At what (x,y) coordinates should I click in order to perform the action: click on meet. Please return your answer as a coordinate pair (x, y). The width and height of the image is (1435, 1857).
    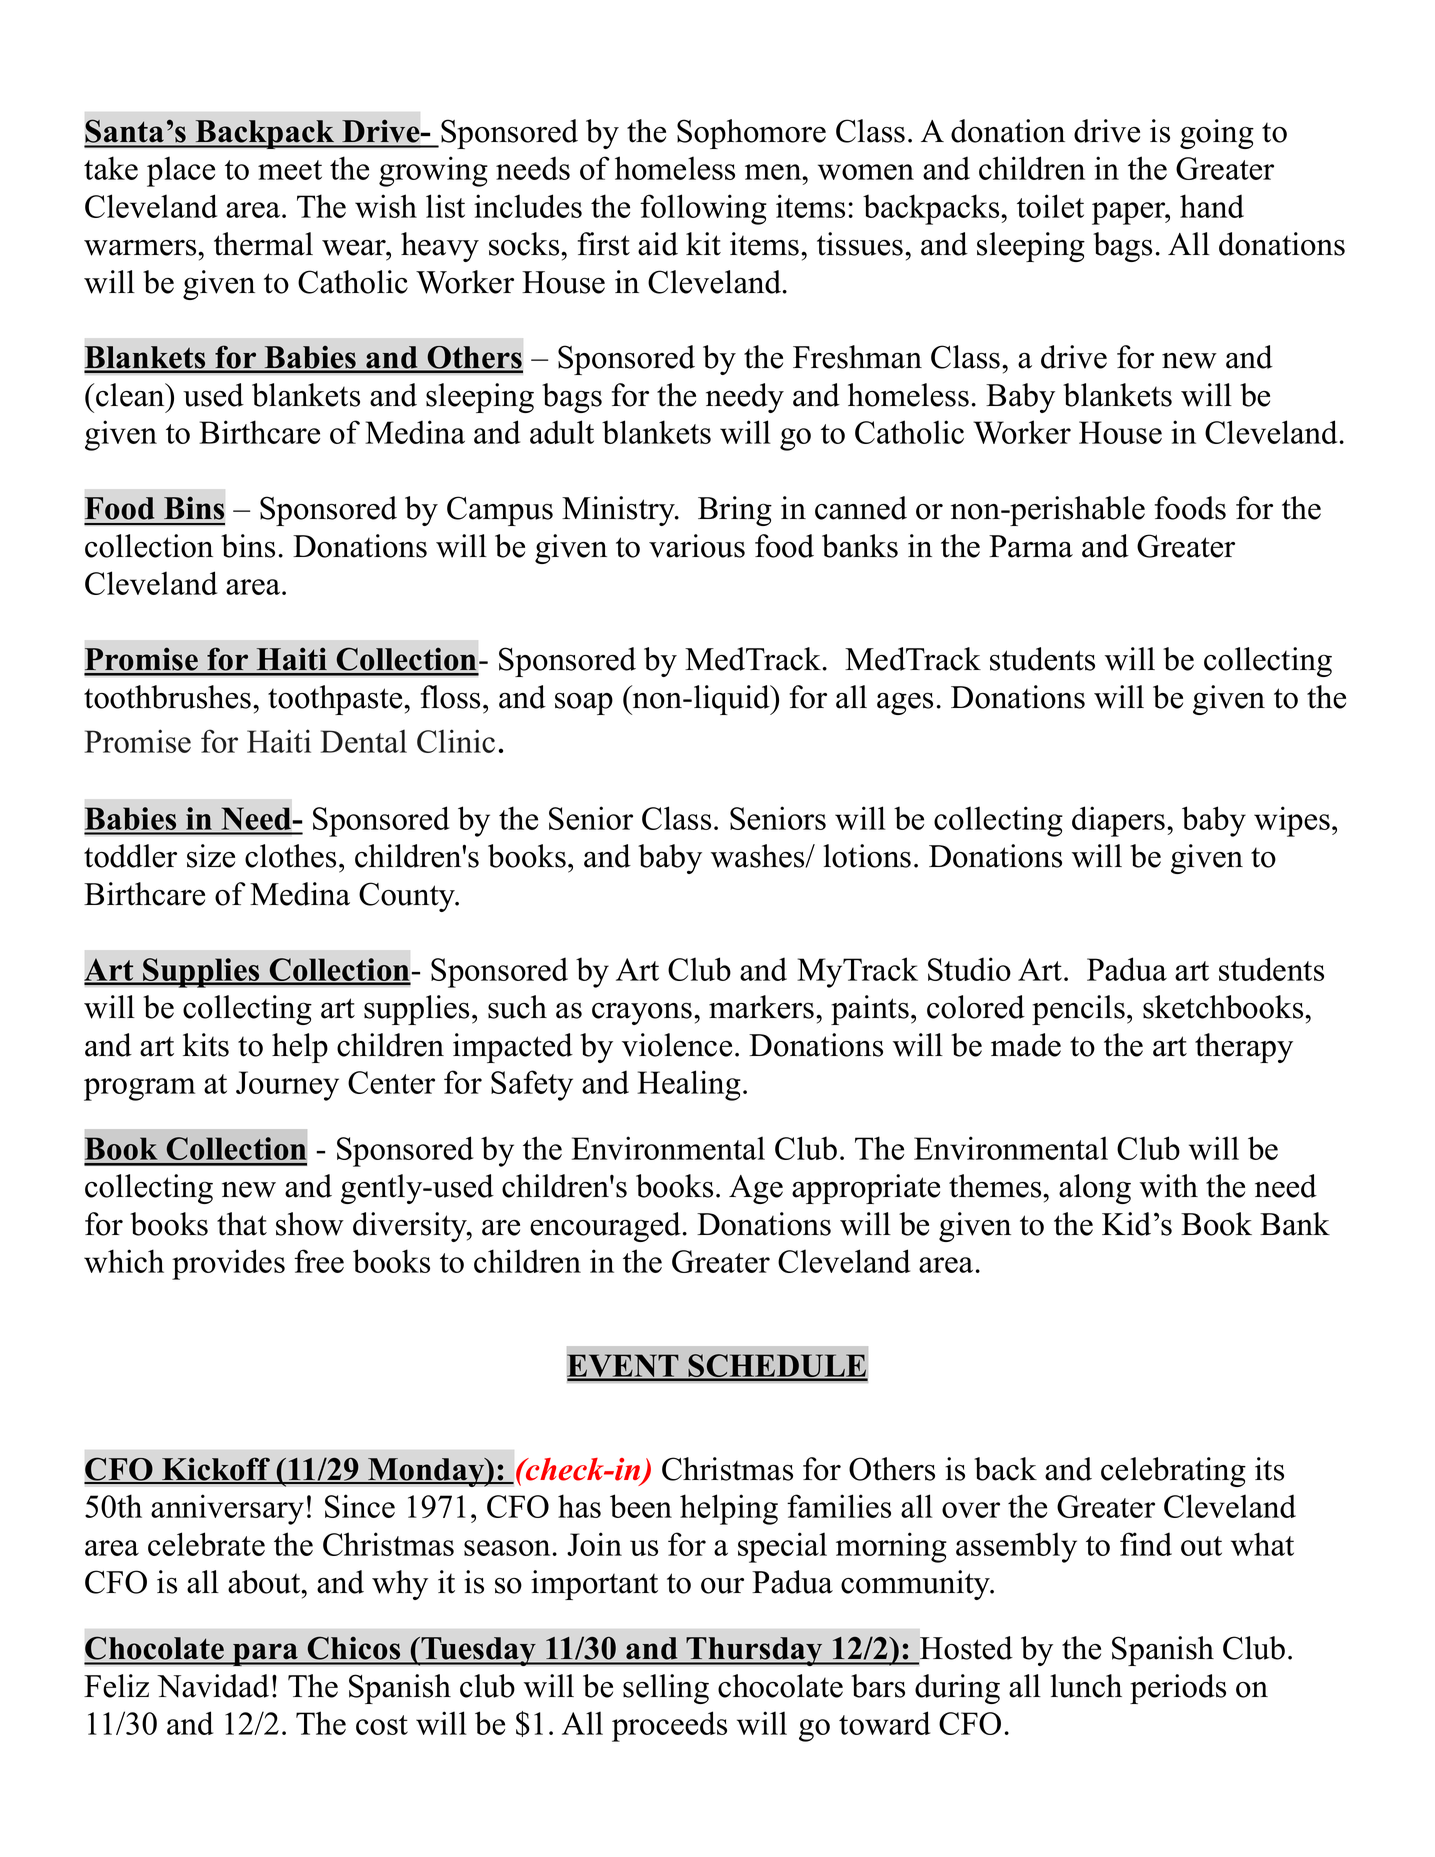
    Looking at the image, I should click on (290, 170).
